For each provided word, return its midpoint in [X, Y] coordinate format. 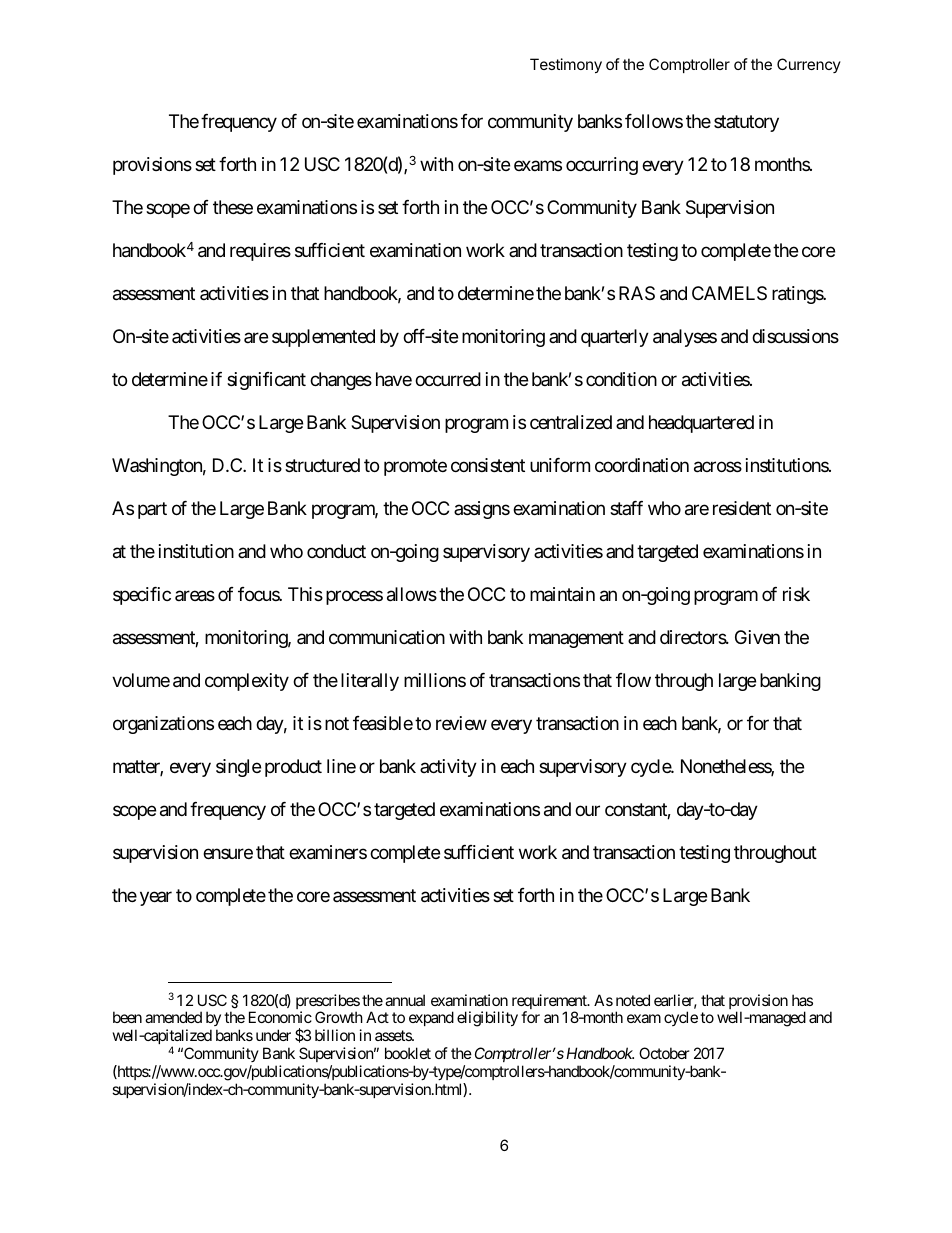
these [233, 207]
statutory [746, 124]
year [156, 898]
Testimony [566, 65]
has [802, 1000]
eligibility [487, 1019]
